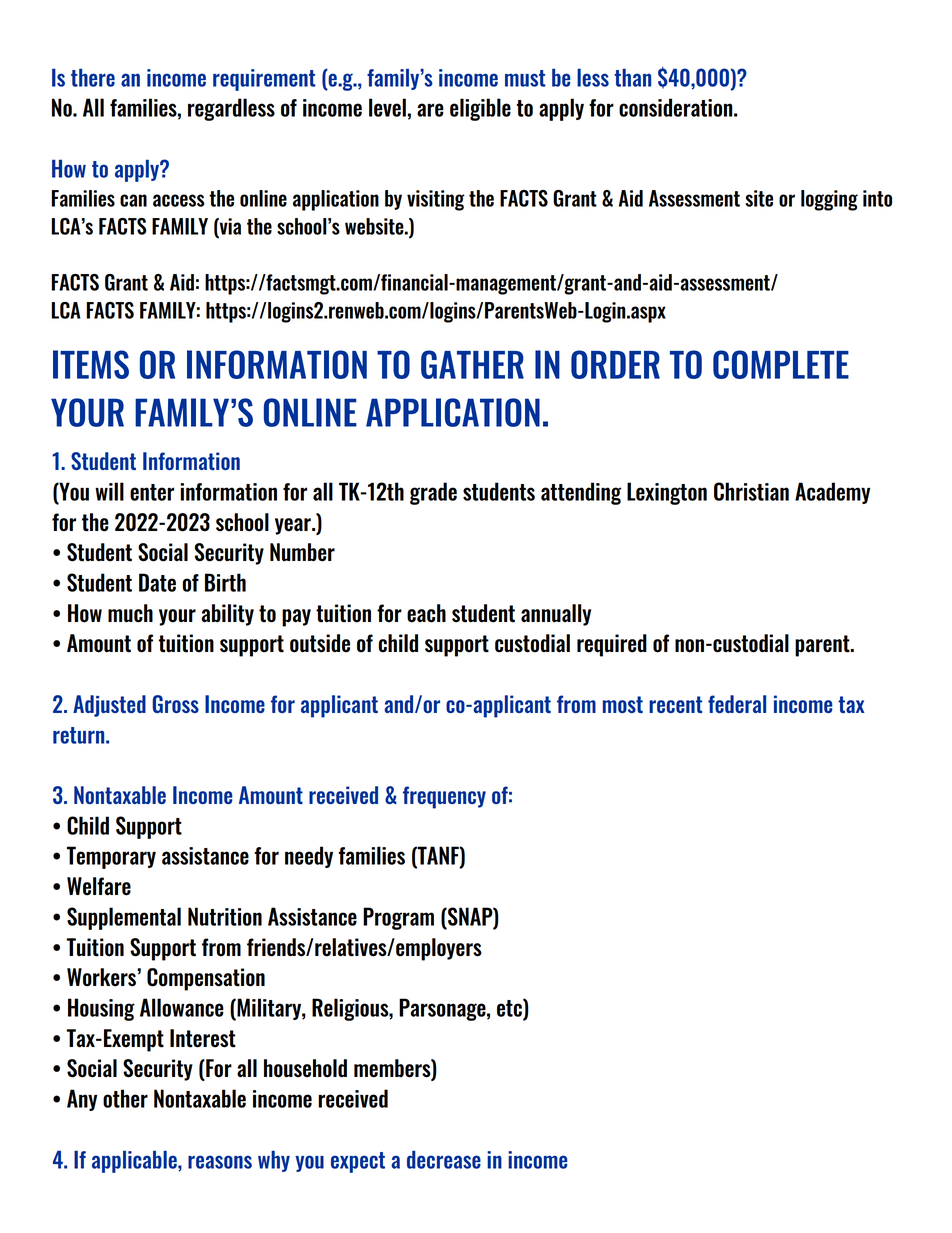  I want to click on decrease, so click(444, 1159).
